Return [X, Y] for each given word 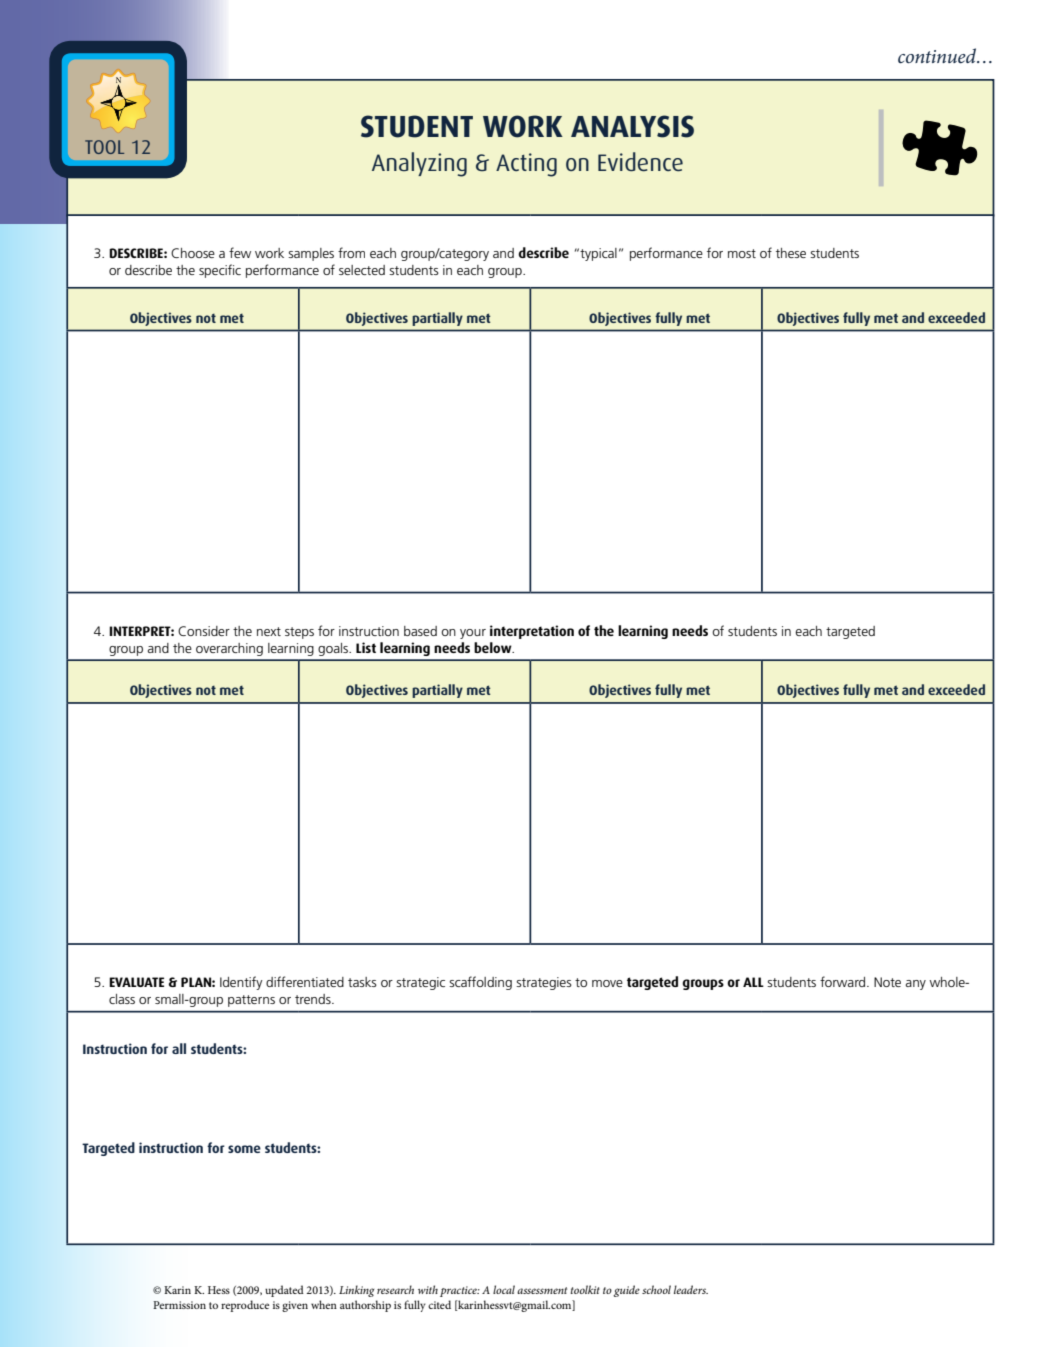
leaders [691, 1289]
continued [938, 56]
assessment [542, 1290]
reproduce [245, 1306]
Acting [526, 165]
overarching [229, 649]
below [494, 647]
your [473, 634]
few [240, 252]
